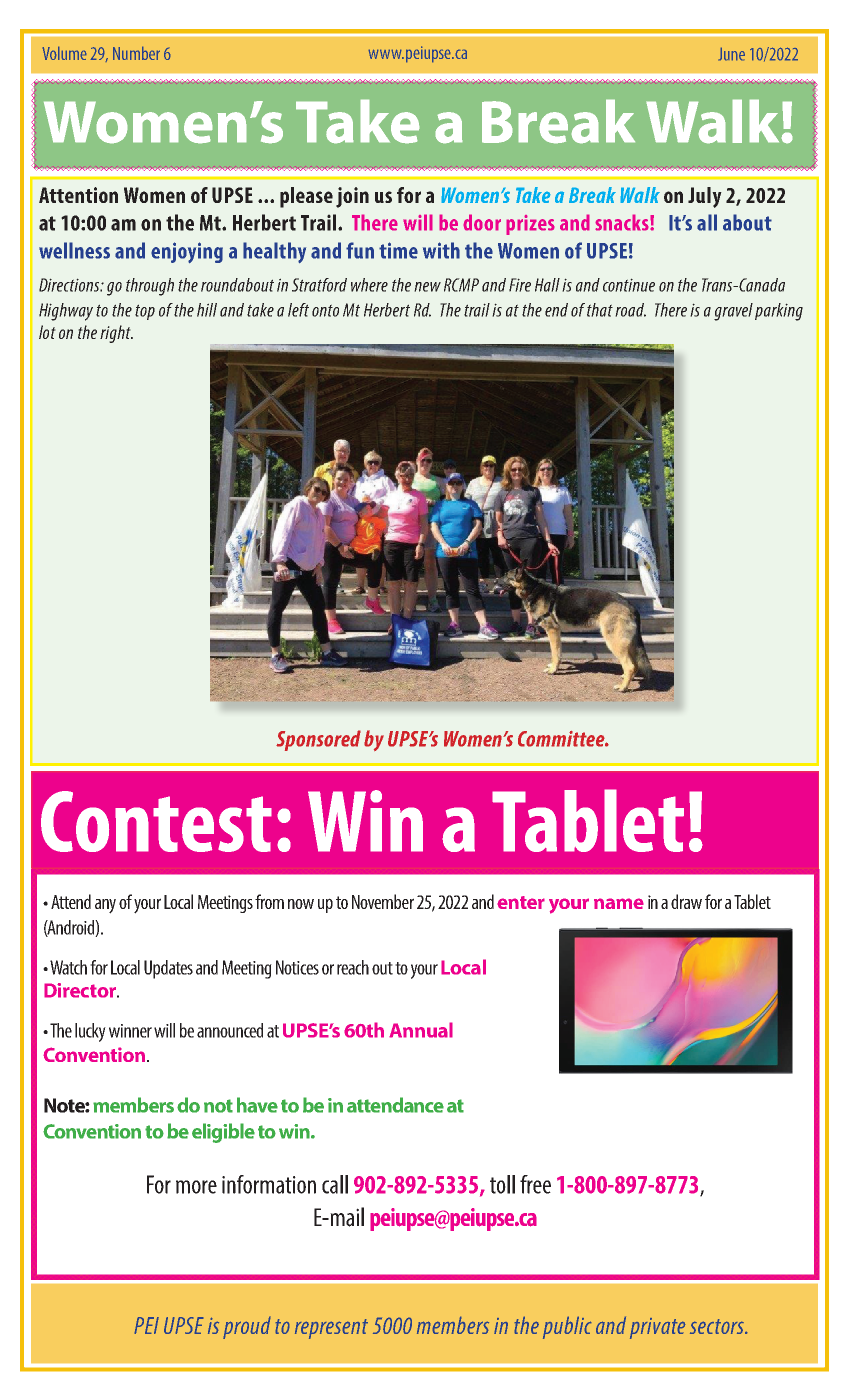  What do you see at coordinates (731, 54) in the screenshot?
I see `June` at bounding box center [731, 54].
